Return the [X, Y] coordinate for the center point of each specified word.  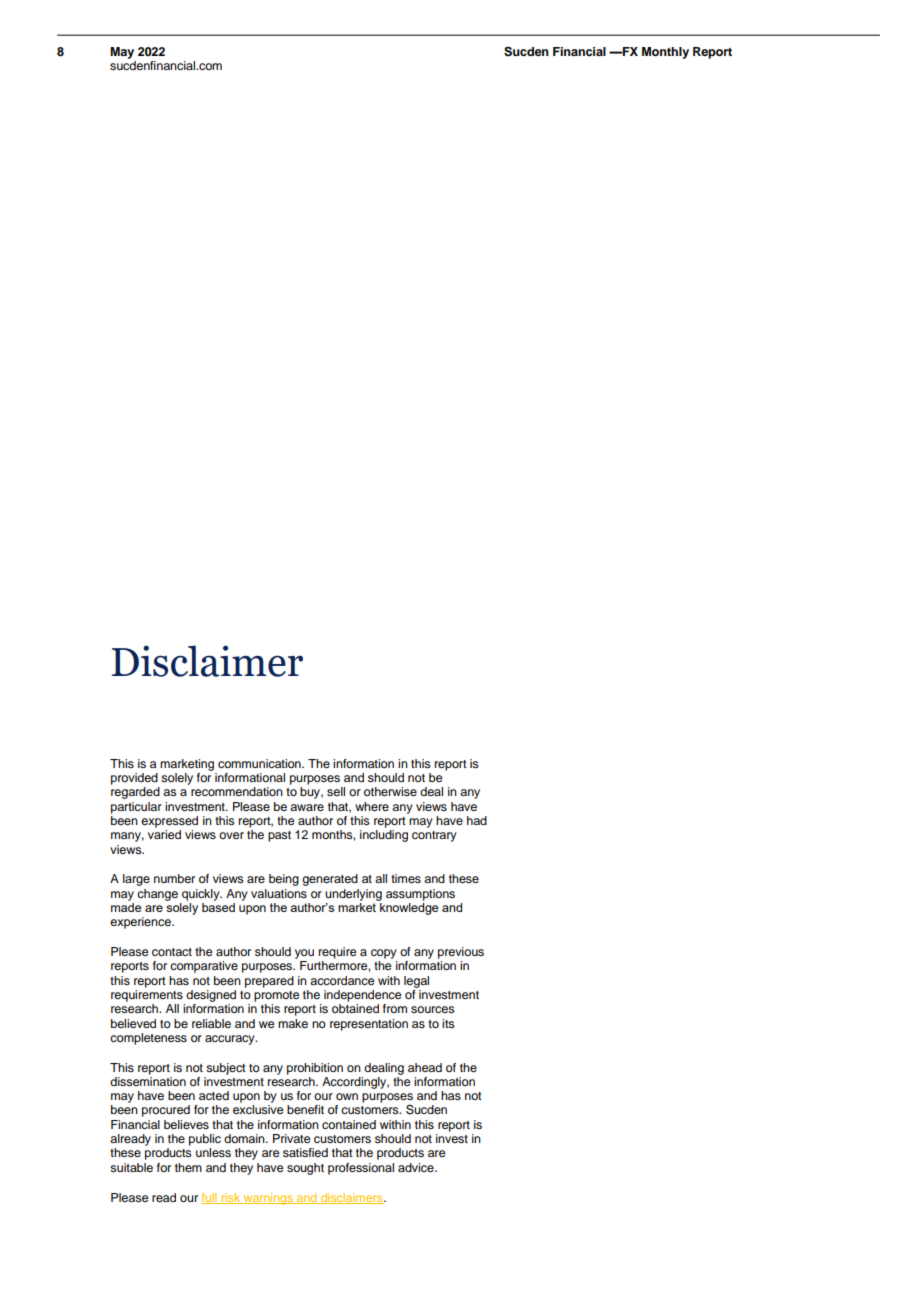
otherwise [390, 791]
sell [336, 791]
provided [134, 779]
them [188, 1167]
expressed [169, 822]
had [477, 820]
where [372, 806]
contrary [434, 836]
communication [260, 763]
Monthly [665, 53]
